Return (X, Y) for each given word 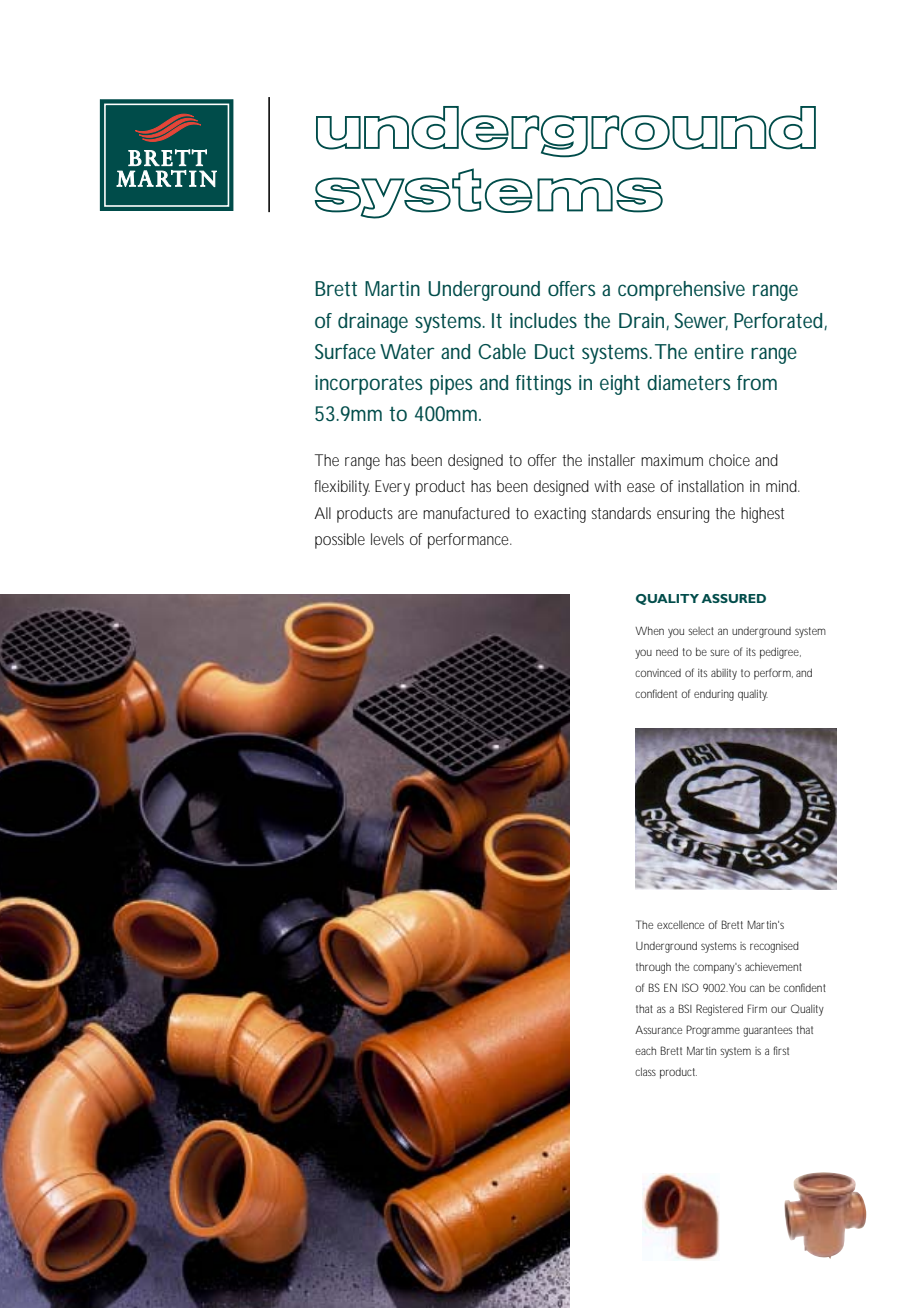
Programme (713, 1031)
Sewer (701, 321)
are (408, 514)
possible (340, 541)
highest (762, 515)
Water (407, 351)
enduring (714, 695)
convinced (658, 673)
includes (543, 320)
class (645, 1071)
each (645, 1051)
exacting (560, 515)
